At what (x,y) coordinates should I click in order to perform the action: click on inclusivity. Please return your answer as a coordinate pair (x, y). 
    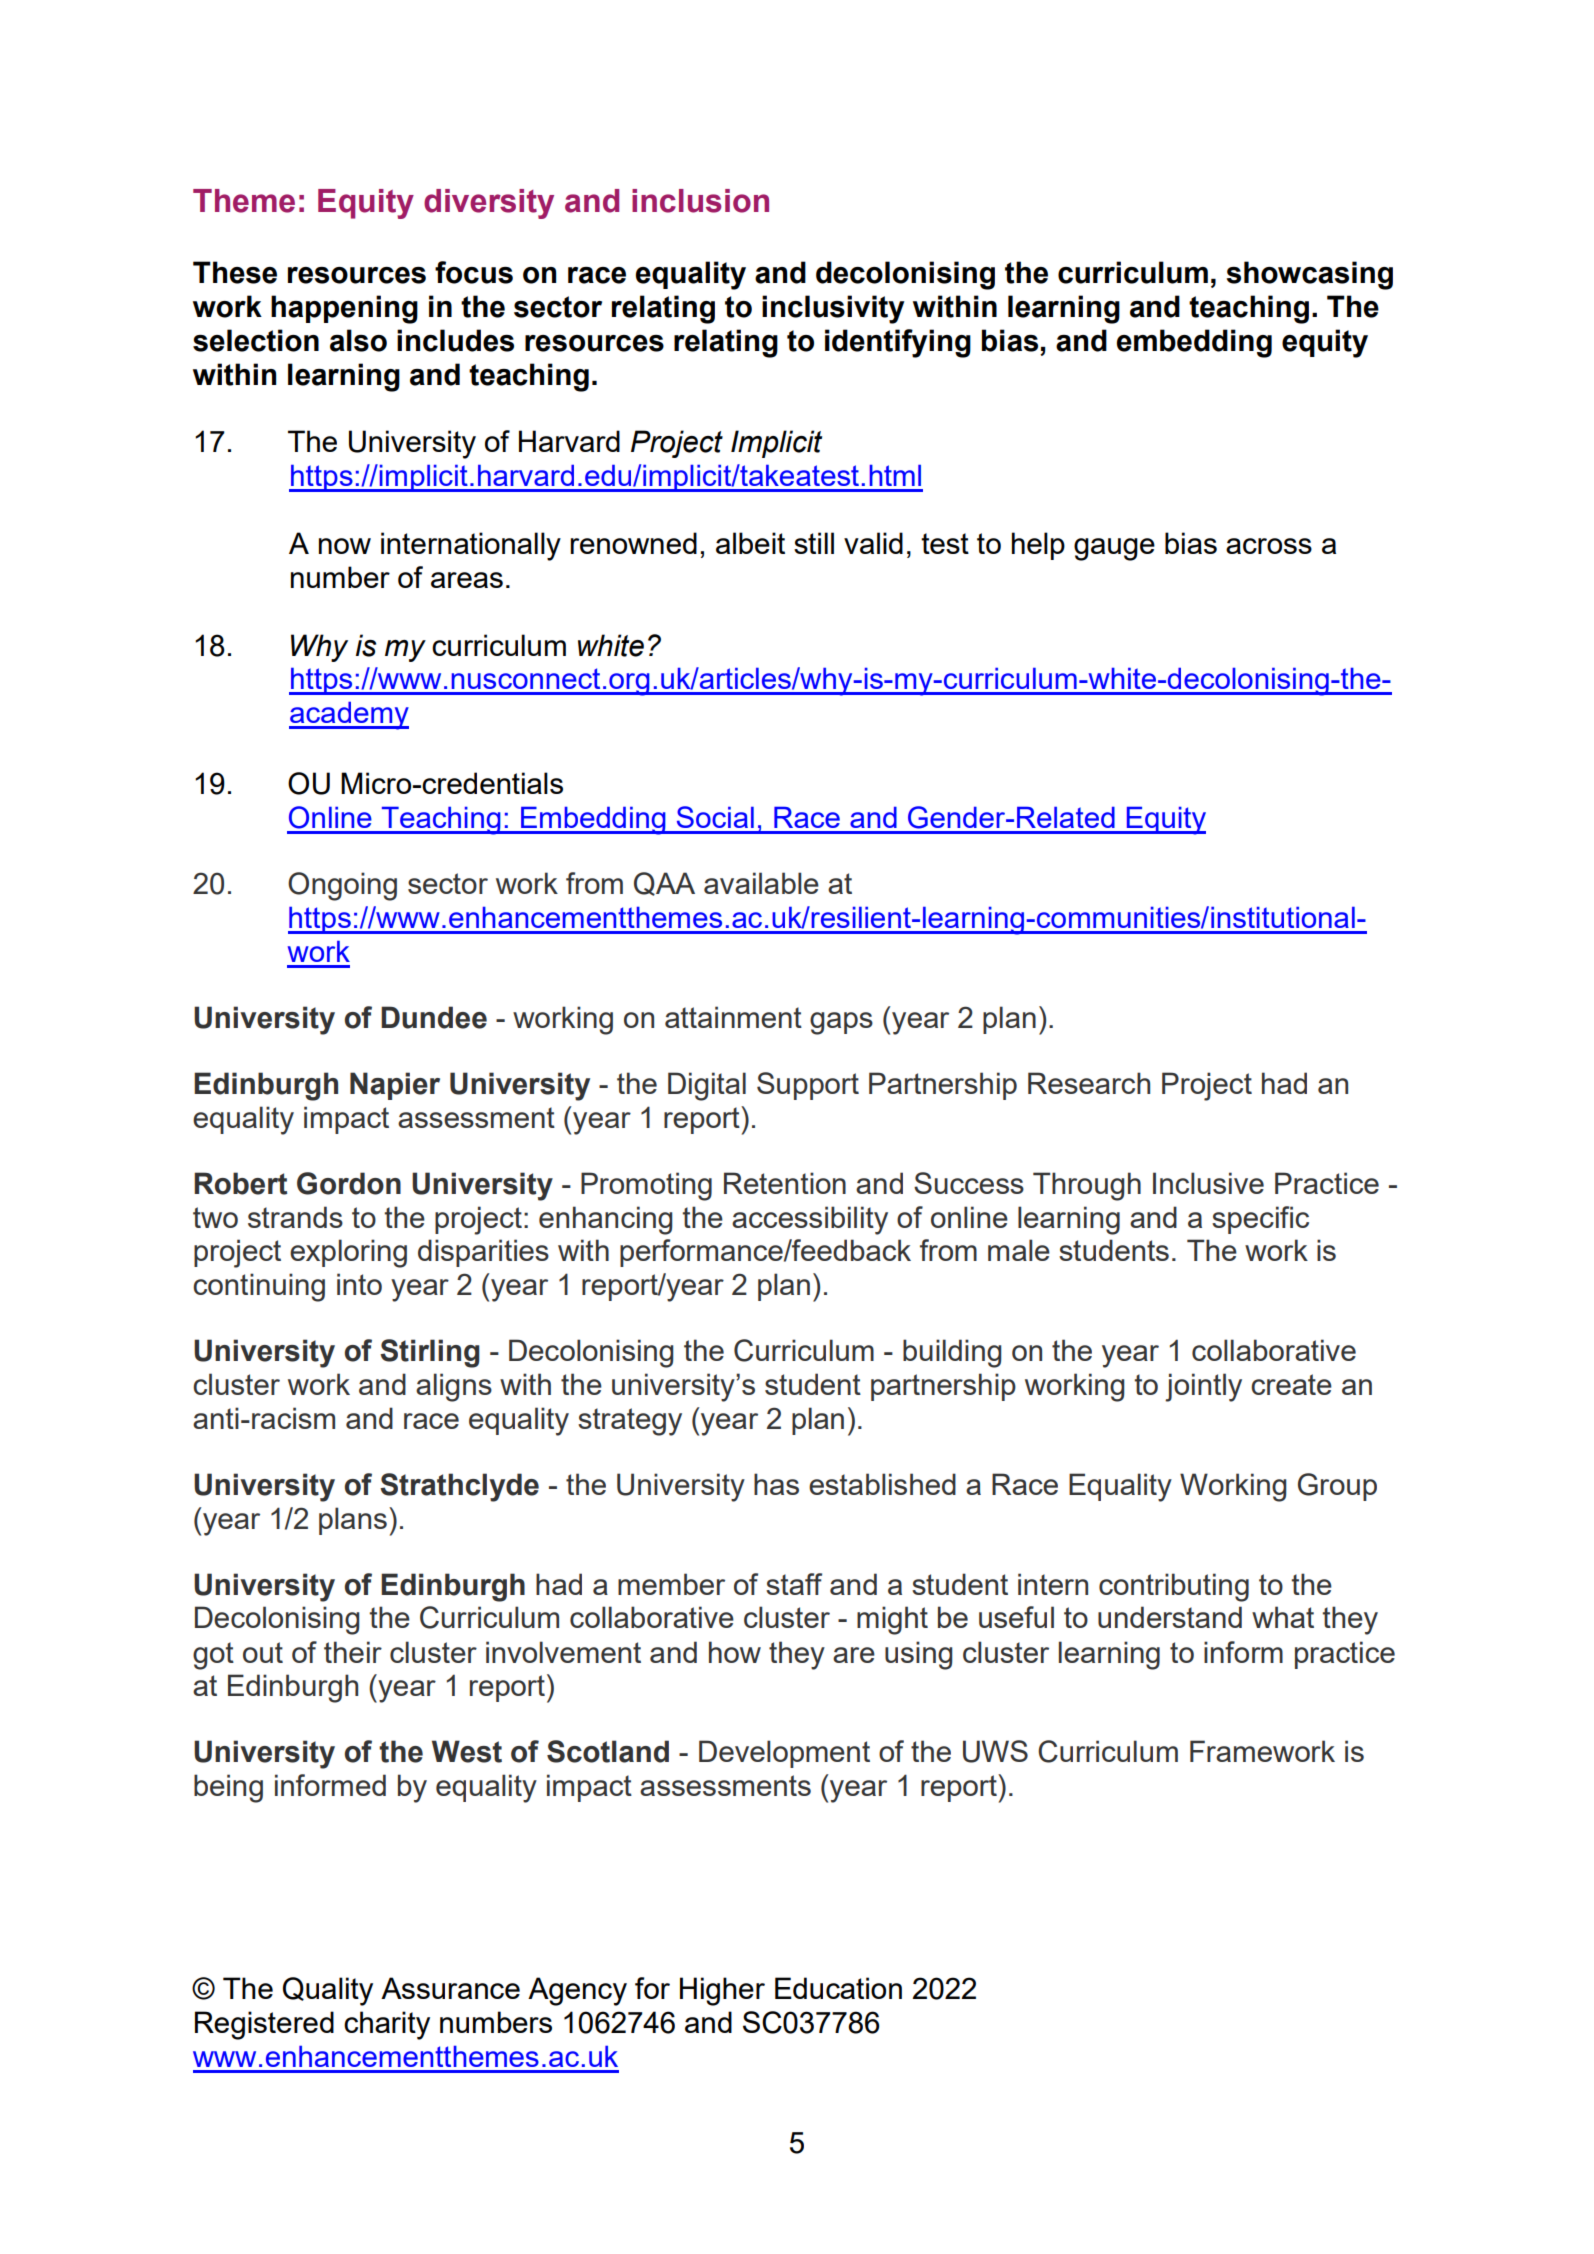
    Looking at the image, I should click on (833, 309).
